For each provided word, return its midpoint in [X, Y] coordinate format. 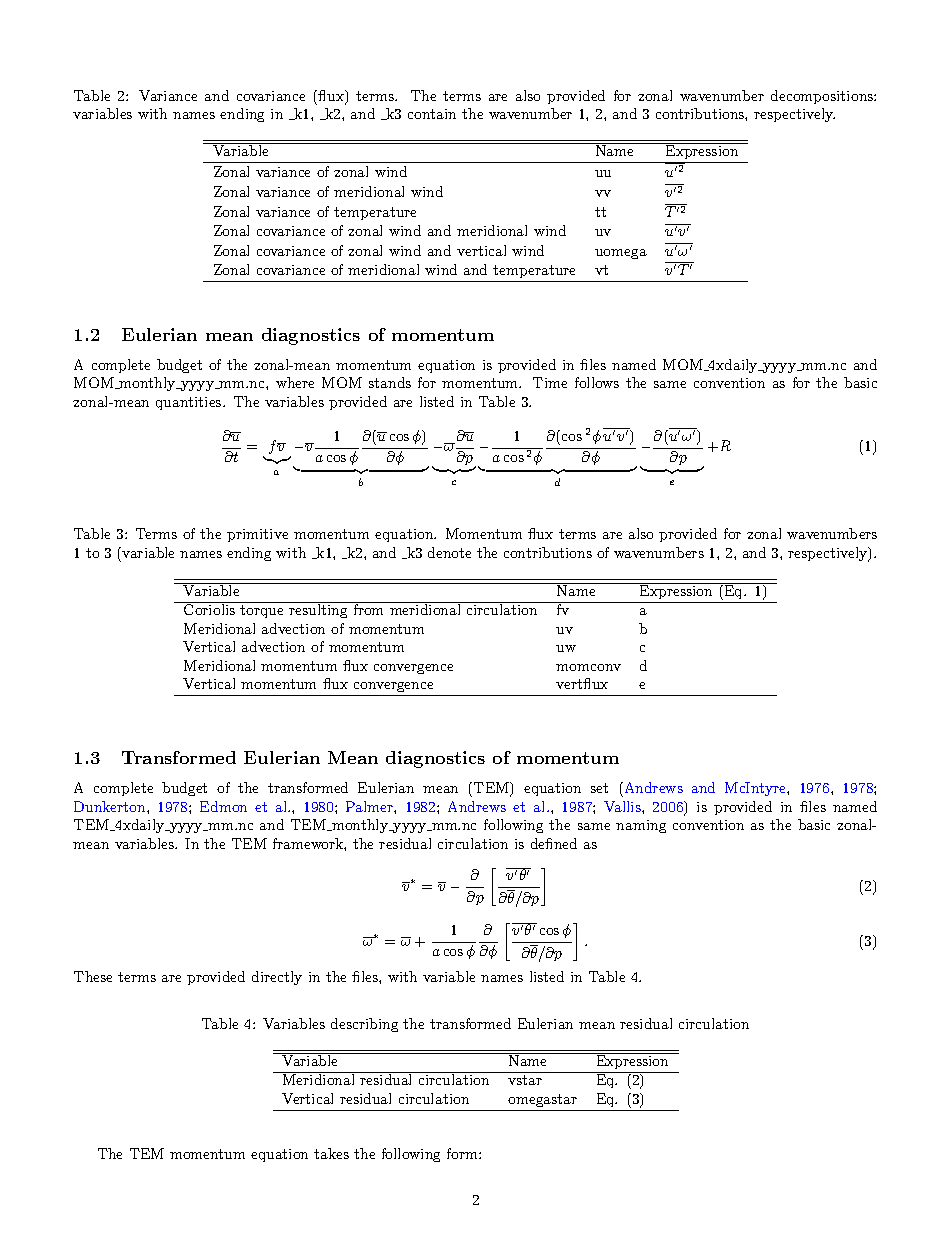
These [93, 976]
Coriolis [210, 608]
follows [597, 382]
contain [432, 114]
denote [449, 552]
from [369, 608]
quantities [190, 403]
